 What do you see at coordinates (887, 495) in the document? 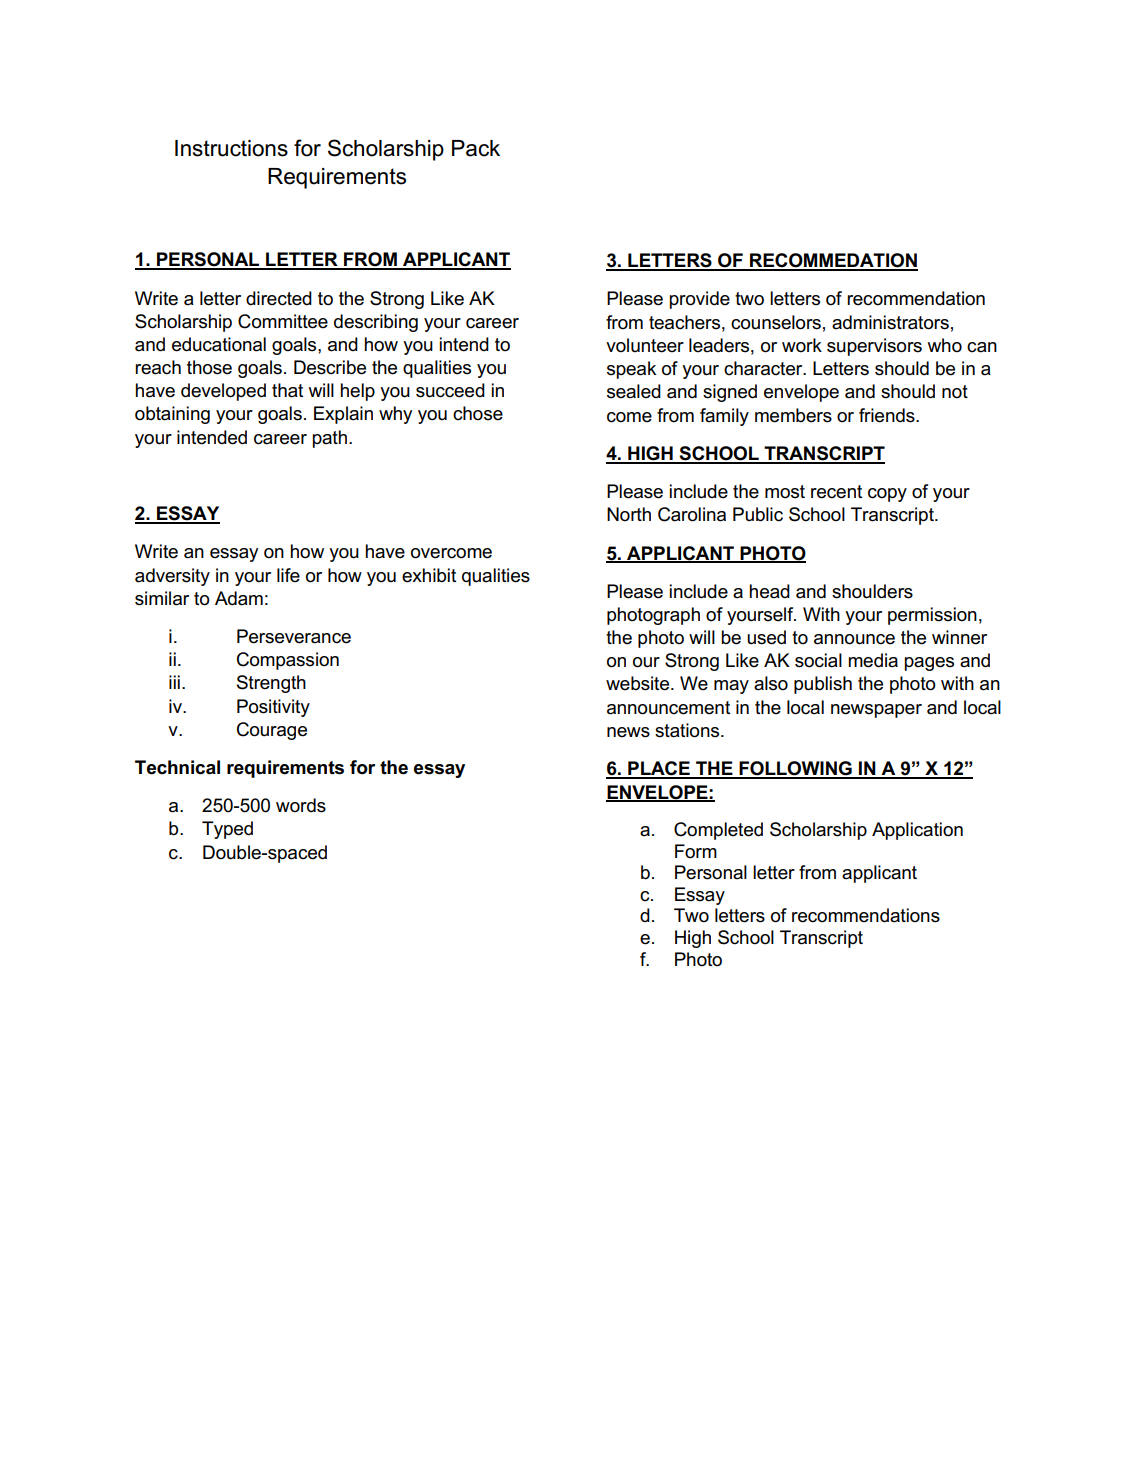
I see `copy` at bounding box center [887, 495].
